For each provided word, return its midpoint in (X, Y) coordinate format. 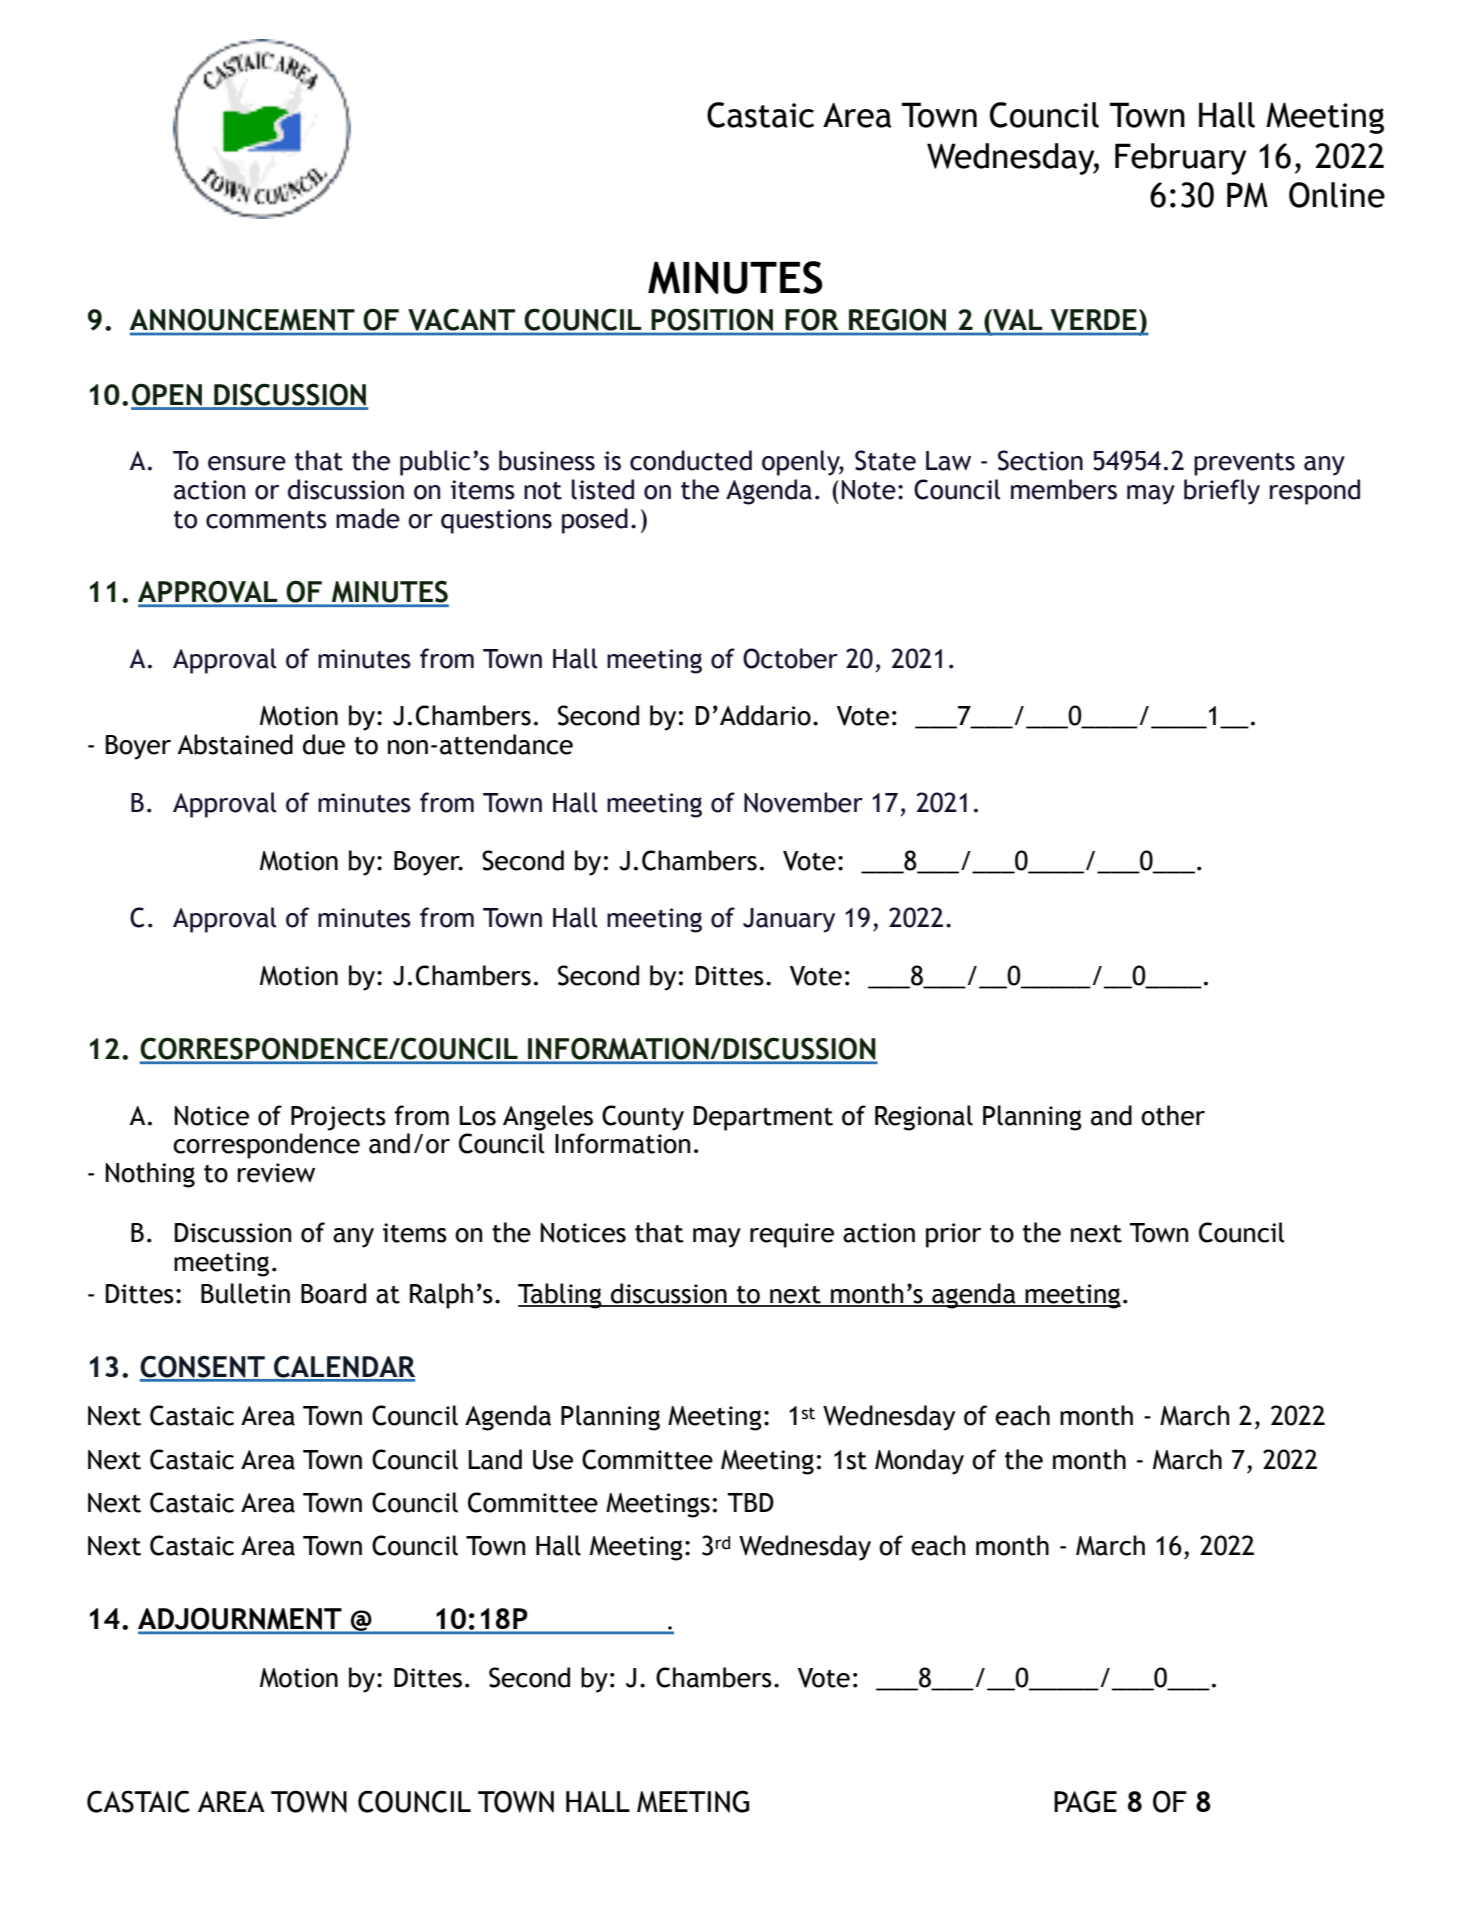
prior (954, 1235)
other (1173, 1115)
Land (495, 1459)
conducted (691, 460)
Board (333, 1293)
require (792, 1235)
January (789, 920)
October (790, 658)
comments (266, 520)
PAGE (1085, 1801)
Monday (919, 1462)
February (1181, 159)
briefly (1222, 492)
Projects (338, 1118)
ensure (247, 463)
